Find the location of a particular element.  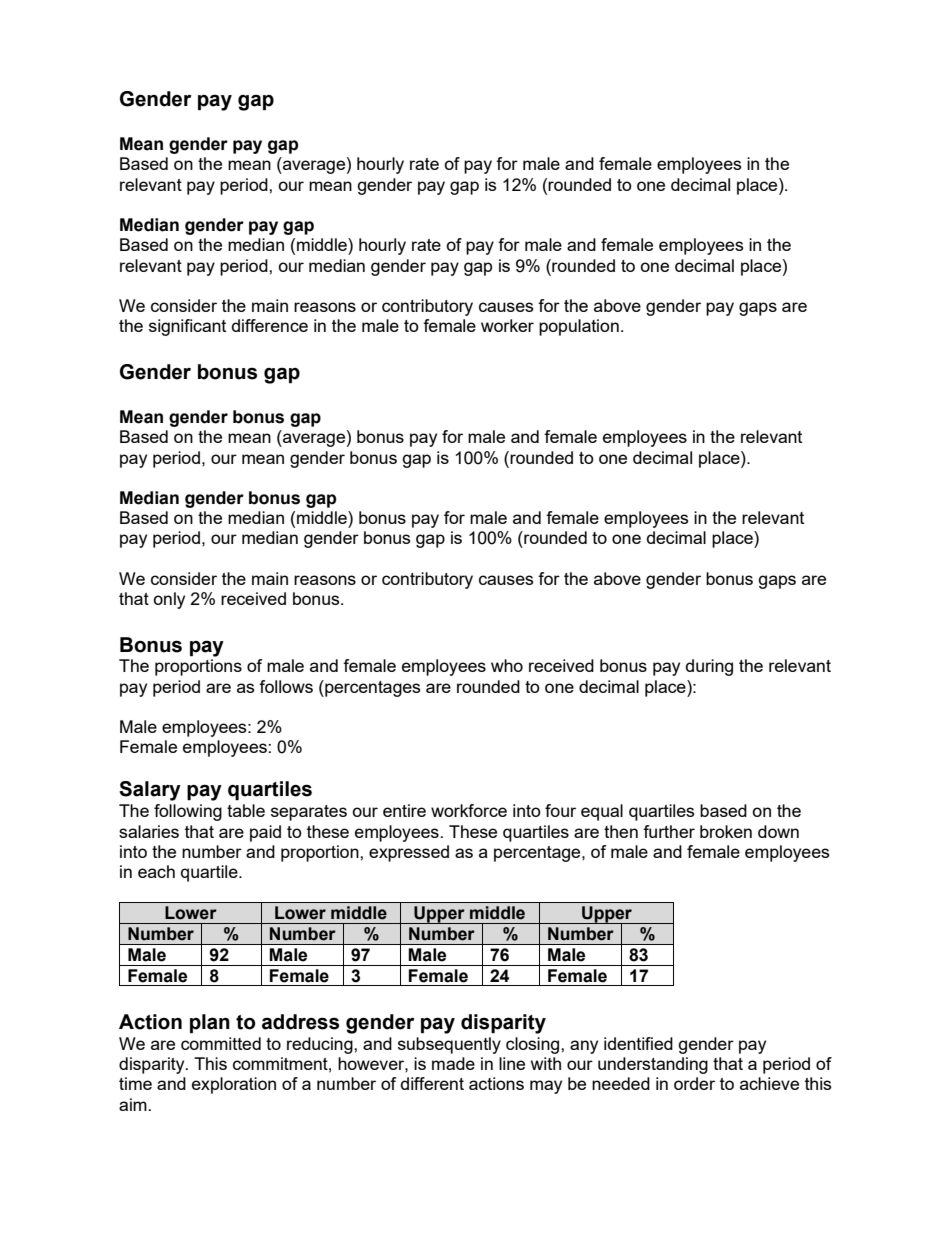

who is located at coordinates (507, 665).
